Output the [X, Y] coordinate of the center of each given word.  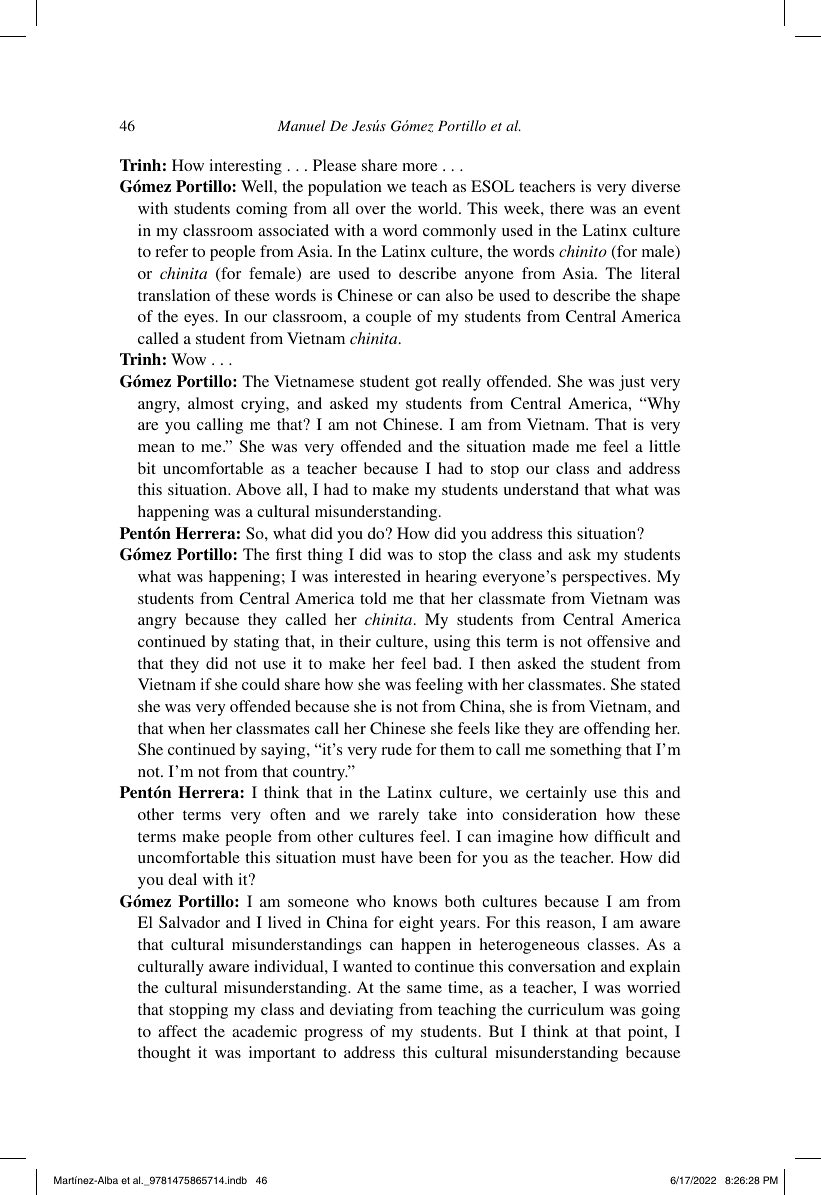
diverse [655, 186]
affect [177, 1031]
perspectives [605, 578]
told [373, 598]
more [419, 167]
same [424, 989]
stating [256, 643]
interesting [245, 167]
